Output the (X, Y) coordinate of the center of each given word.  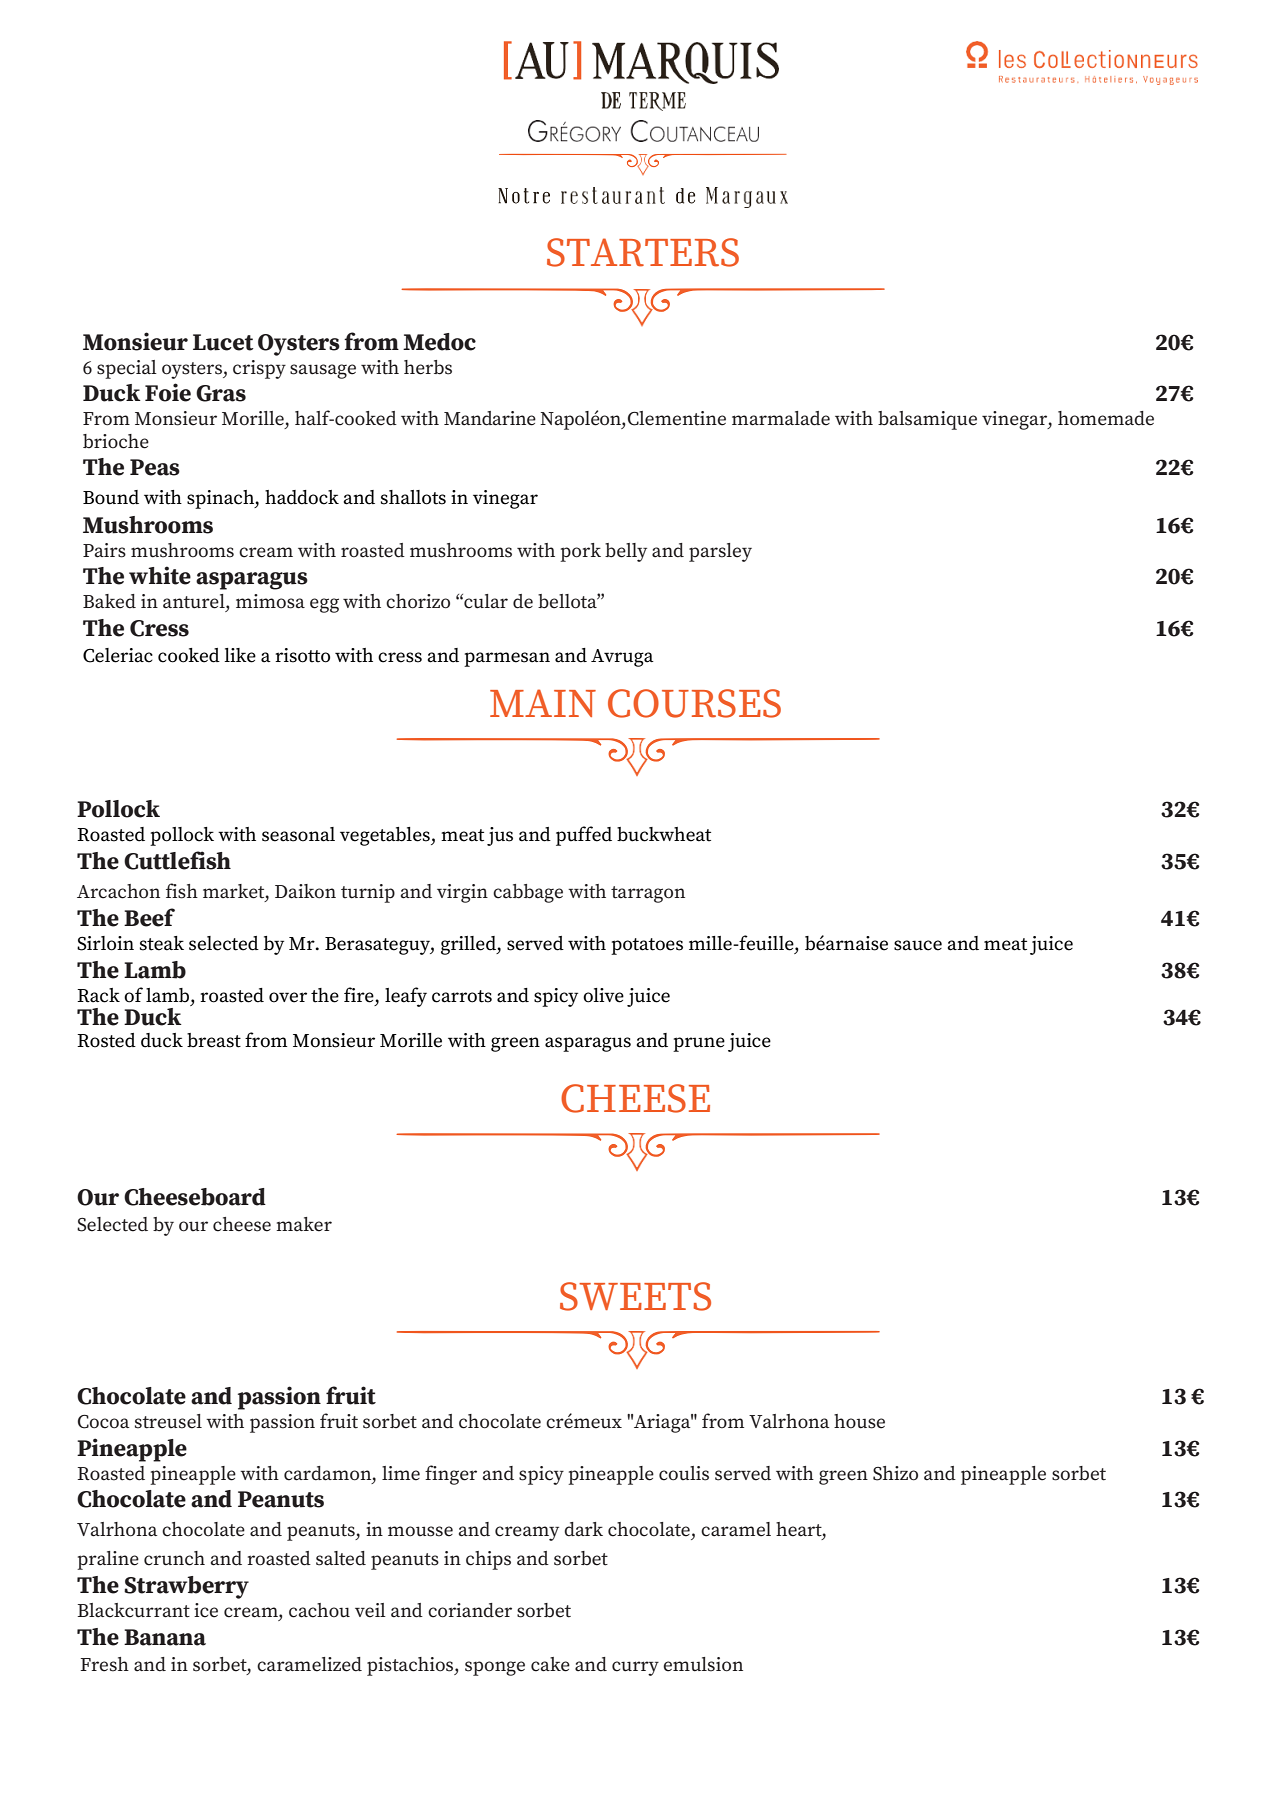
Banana (165, 1637)
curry (635, 1668)
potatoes (647, 946)
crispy (259, 369)
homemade (1106, 418)
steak (162, 943)
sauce (918, 945)
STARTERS (643, 252)
